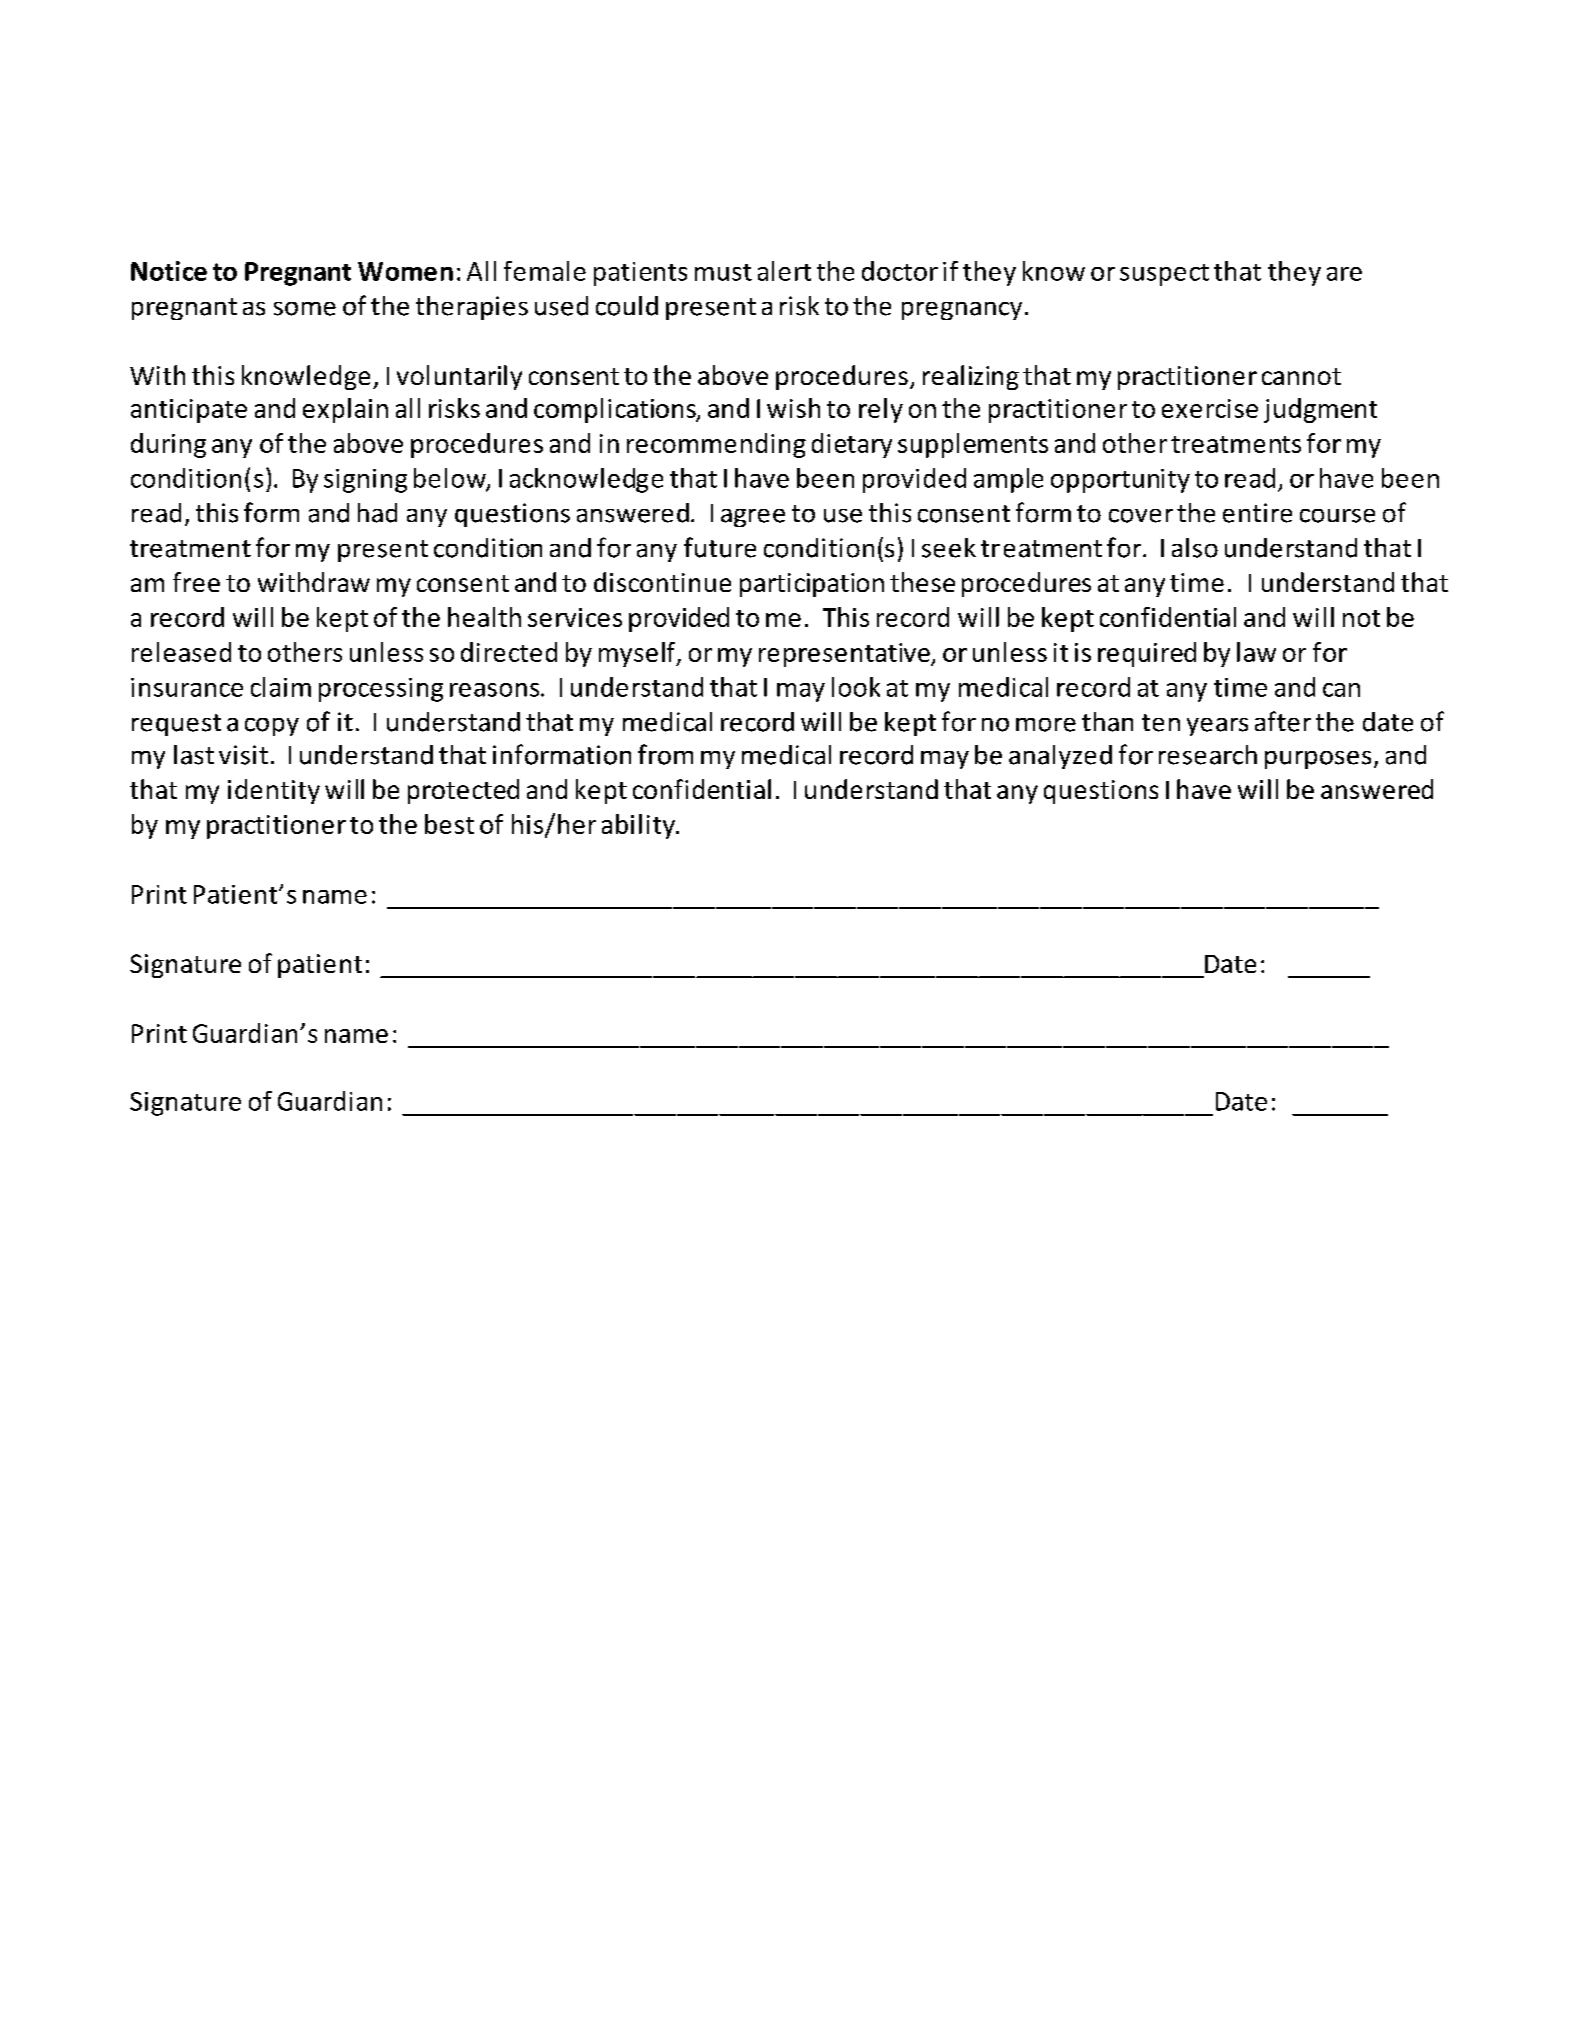 The image size is (1577, 2041). Describe the element at coordinates (1256, 652) in the document. I see `law` at that location.
